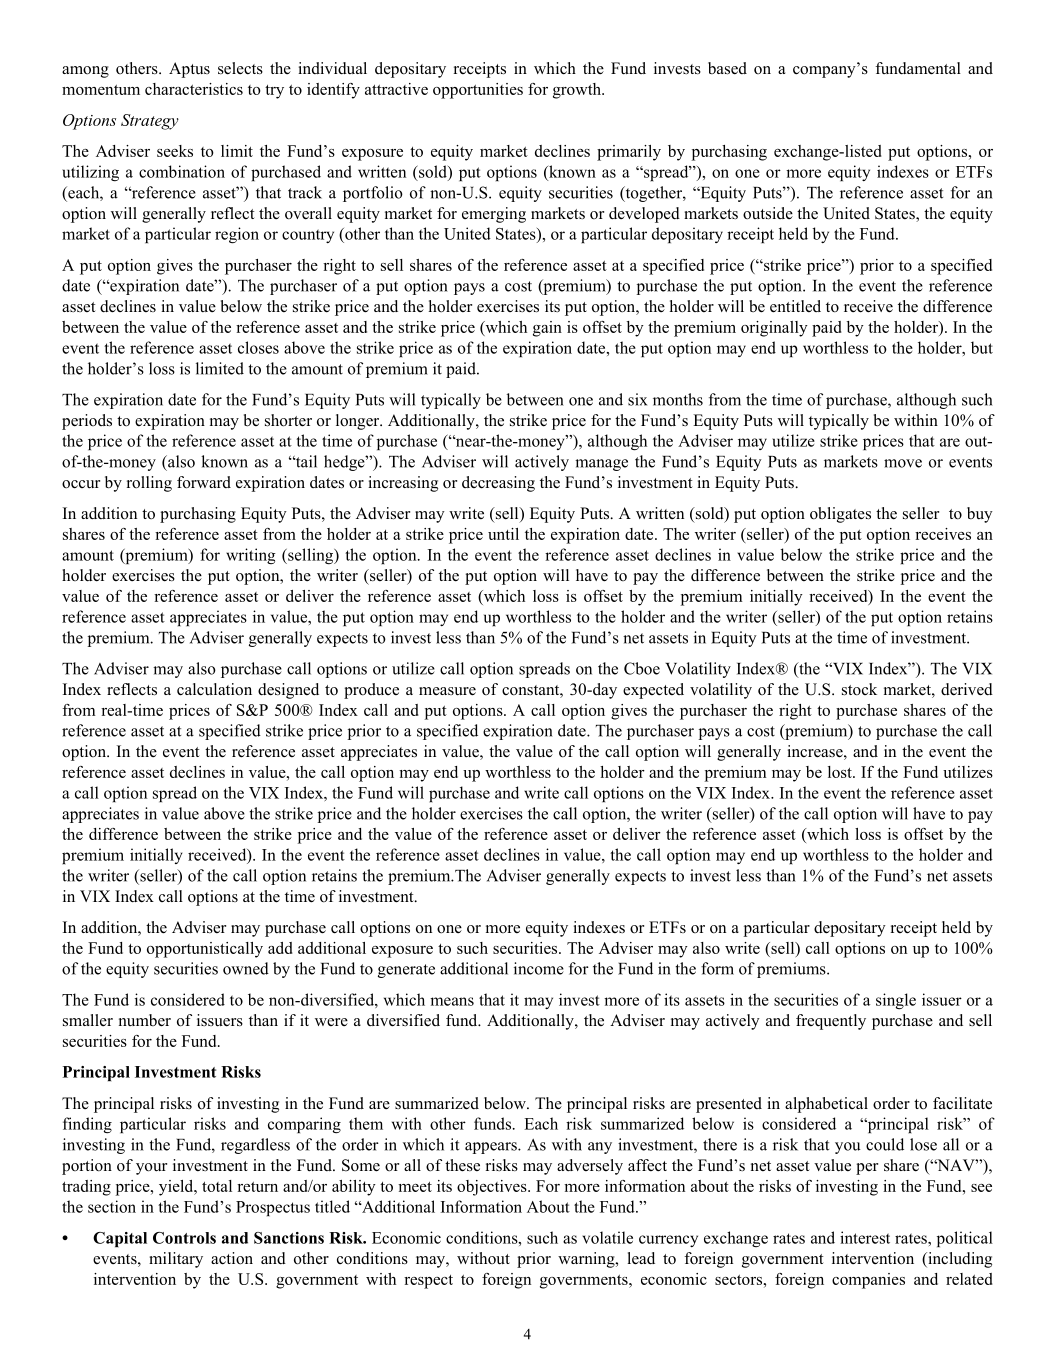  Describe the element at coordinates (727, 68) in the page. I see `based` at that location.
